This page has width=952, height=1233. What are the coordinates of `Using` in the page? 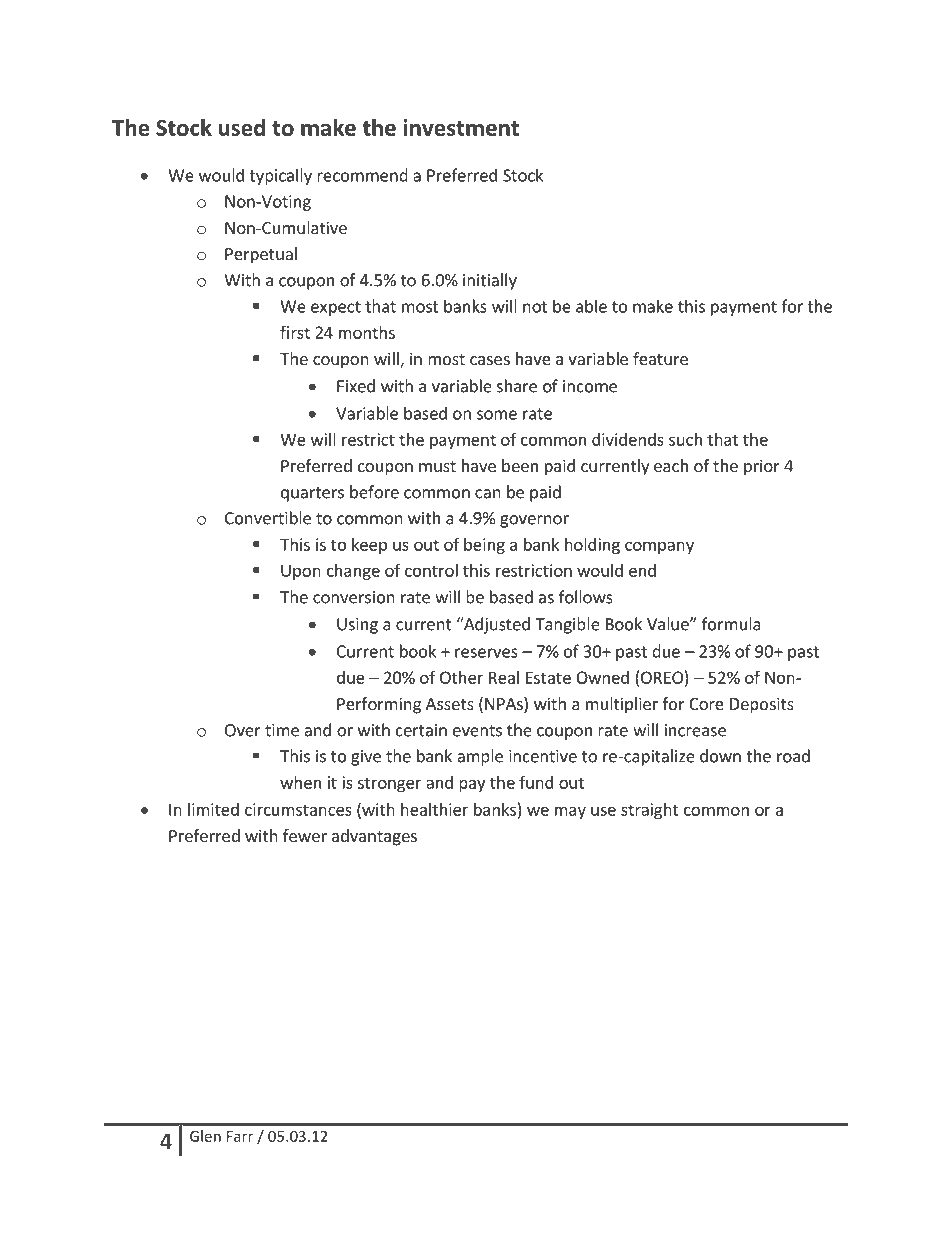 It's located at (357, 626).
